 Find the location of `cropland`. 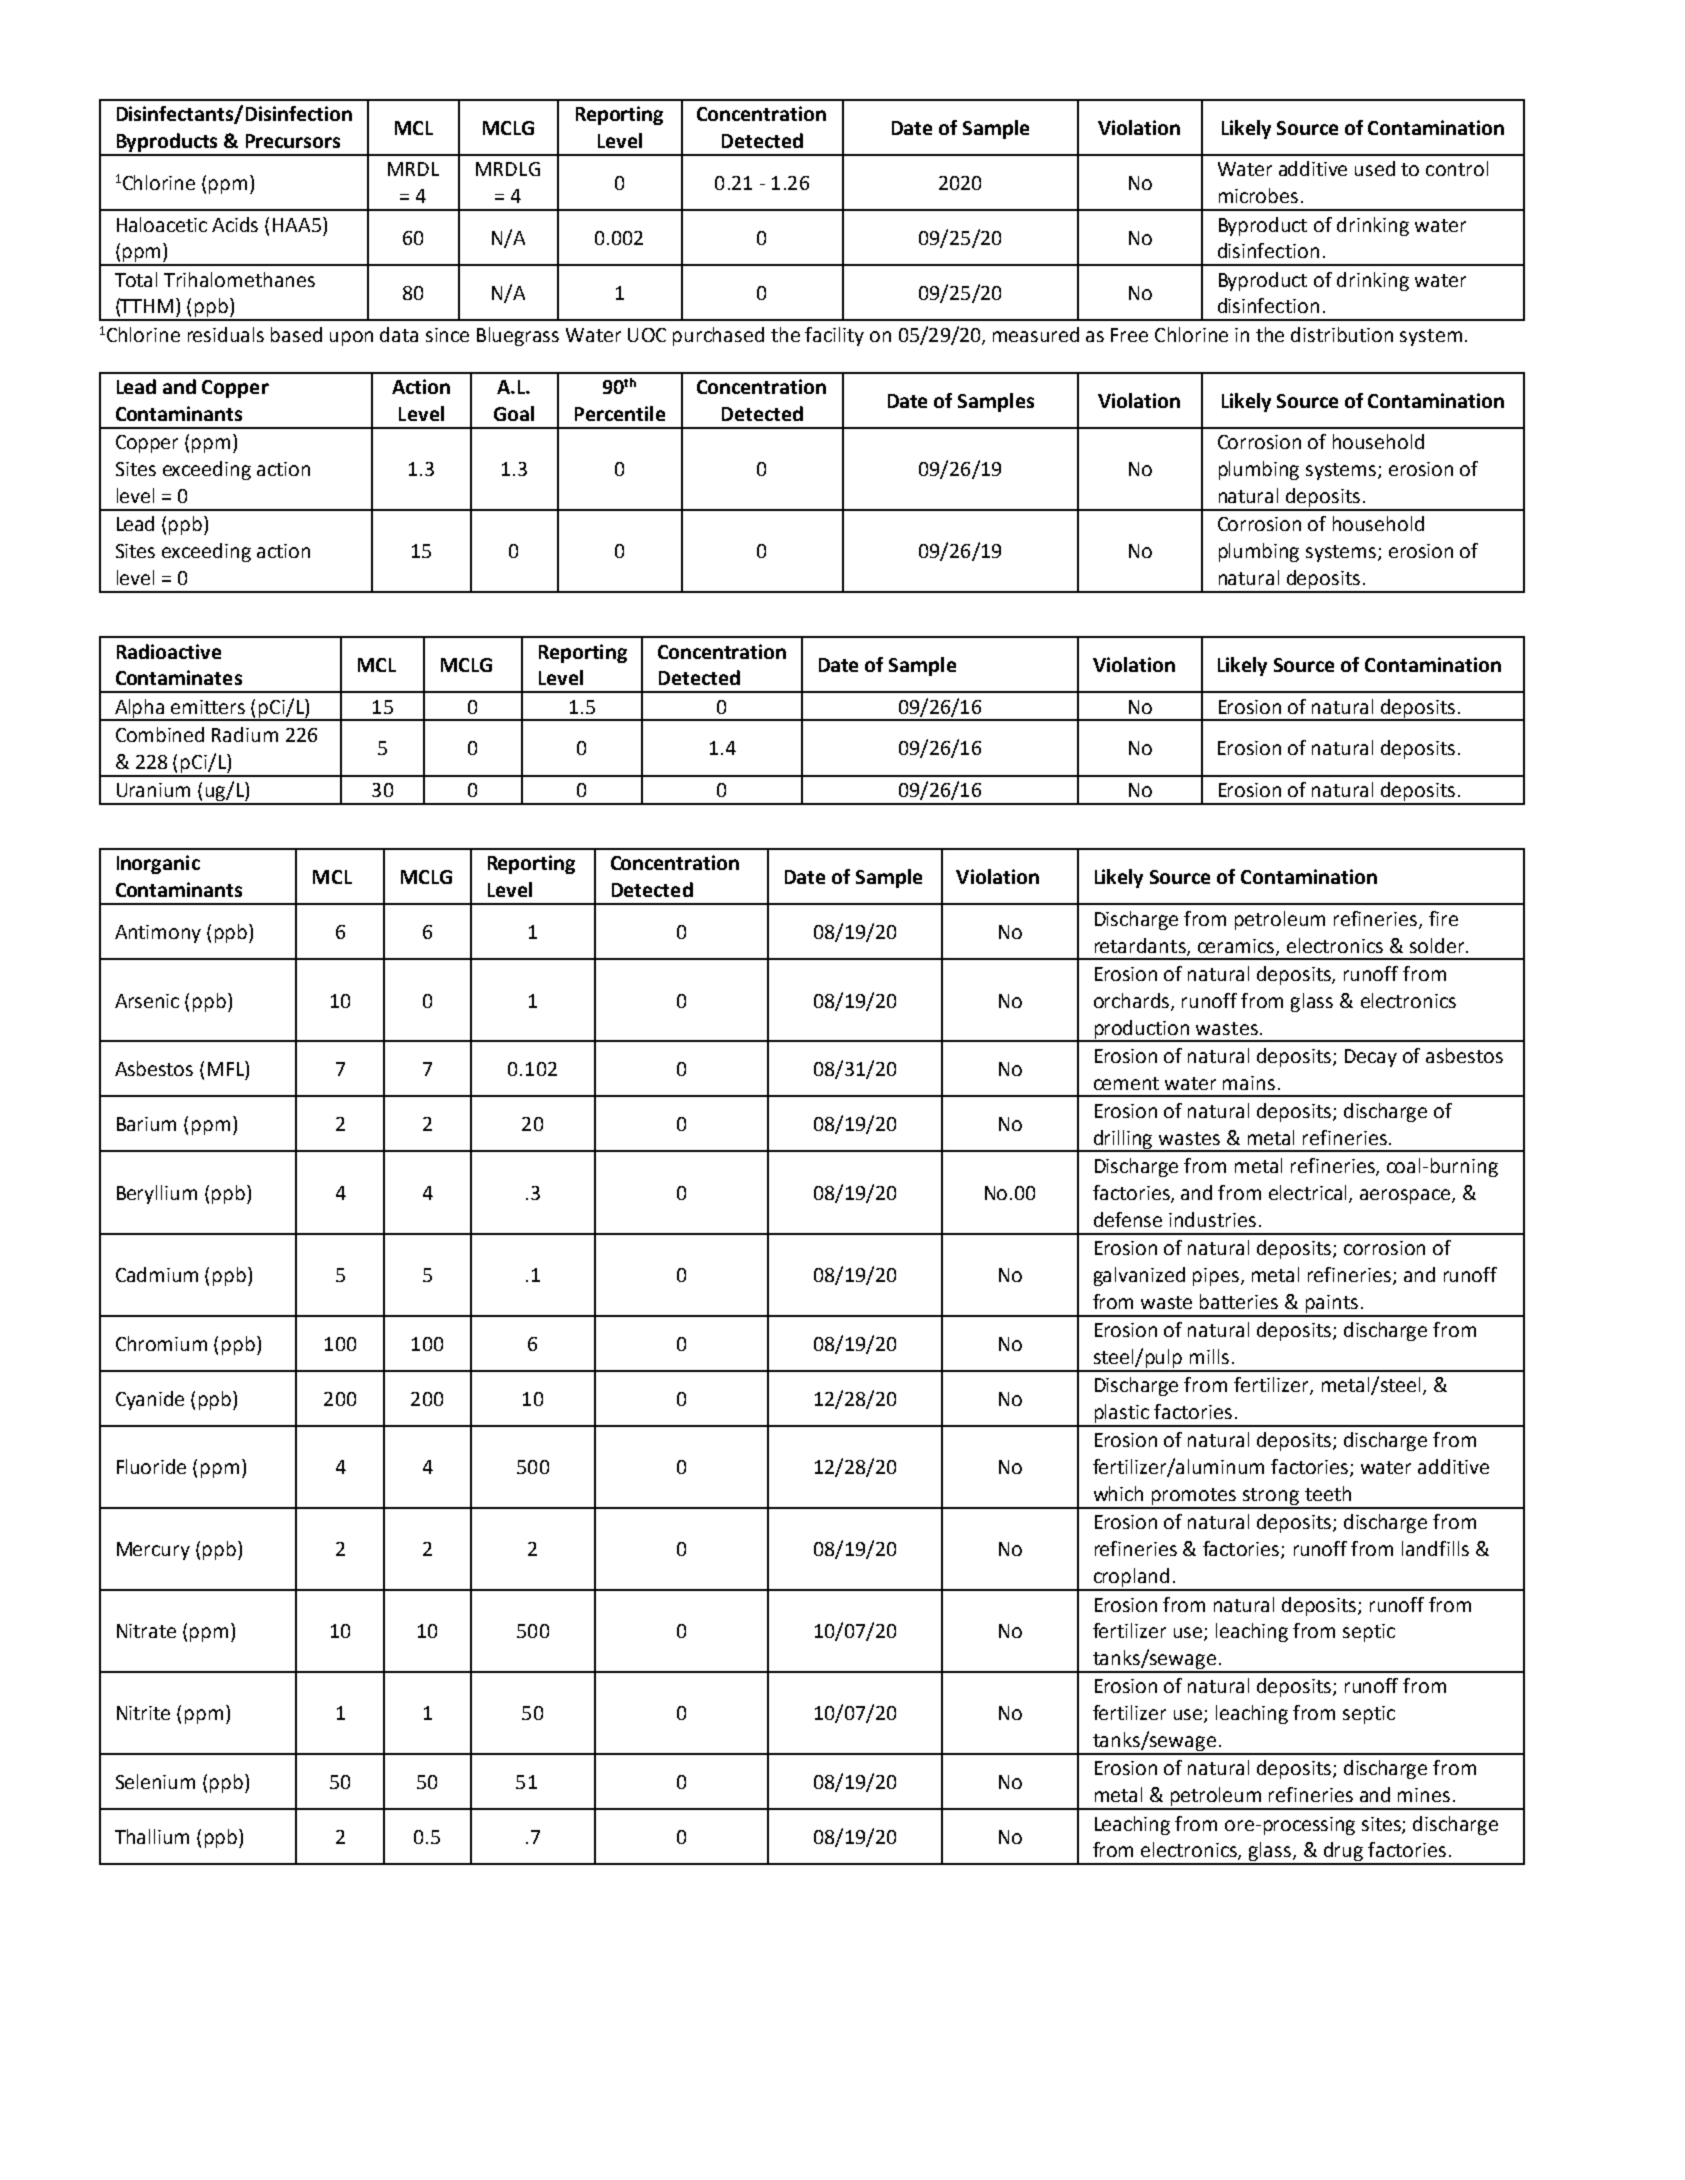

cropland is located at coordinates (1131, 1579).
